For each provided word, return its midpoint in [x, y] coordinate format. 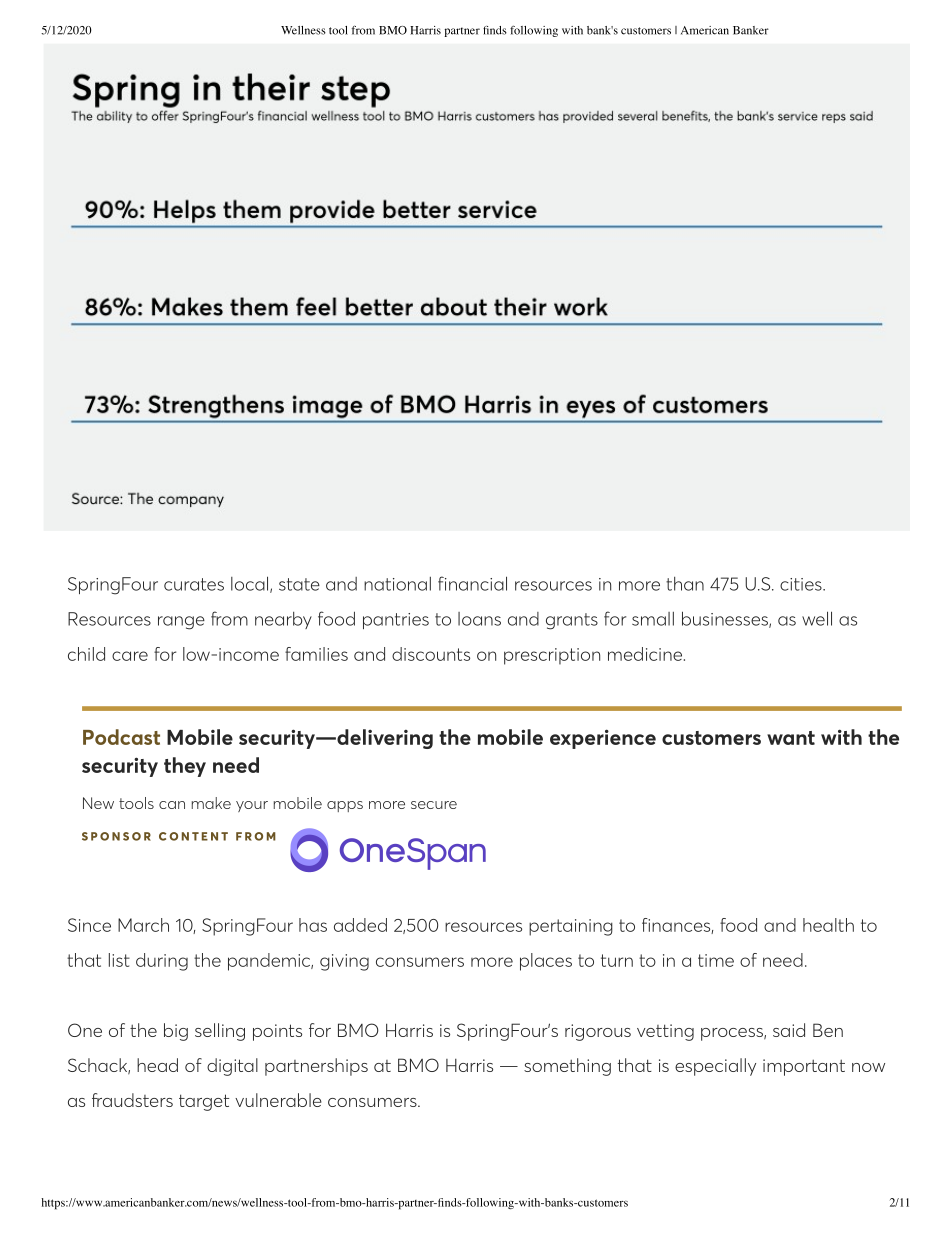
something [567, 1067]
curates [194, 584]
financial [472, 583]
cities [802, 584]
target [204, 1102]
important [804, 1067]
